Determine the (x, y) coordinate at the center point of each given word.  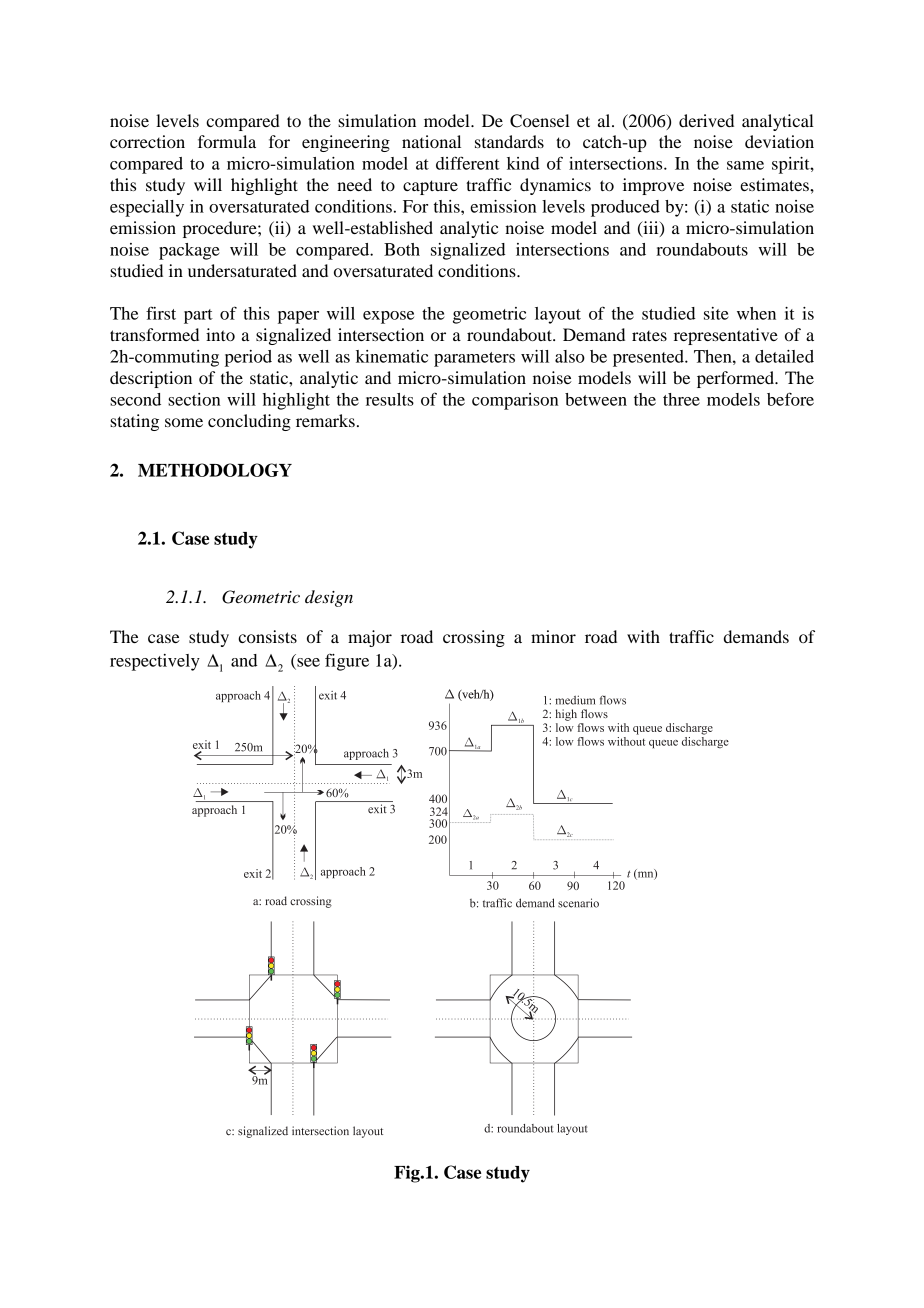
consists (267, 636)
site (716, 313)
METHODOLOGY (215, 470)
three (681, 399)
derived (706, 120)
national (431, 141)
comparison (515, 401)
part (198, 316)
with (643, 636)
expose (388, 317)
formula (227, 141)
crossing (474, 638)
